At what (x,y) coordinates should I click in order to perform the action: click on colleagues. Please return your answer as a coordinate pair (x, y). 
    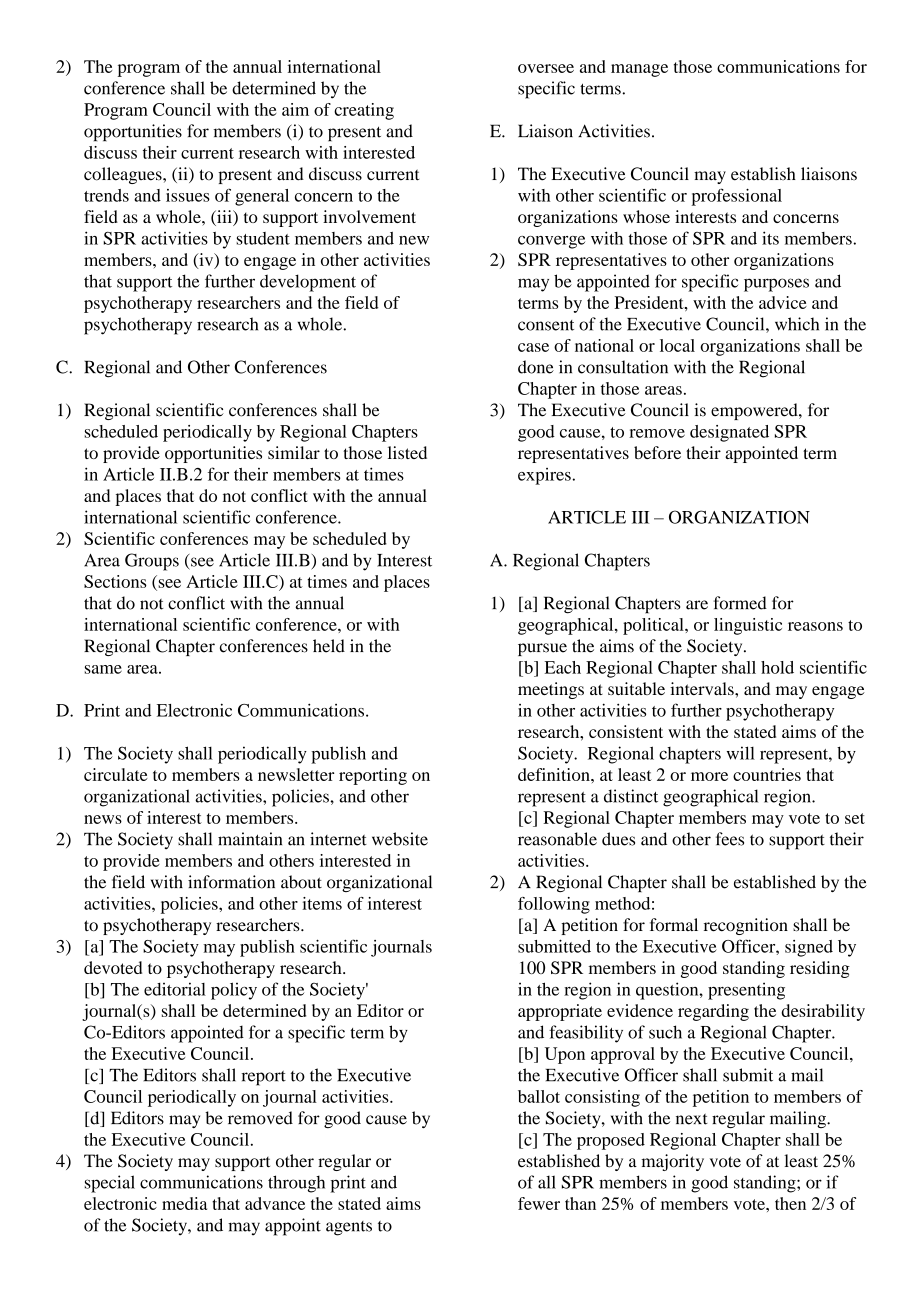
    Looking at the image, I should click on (124, 175).
